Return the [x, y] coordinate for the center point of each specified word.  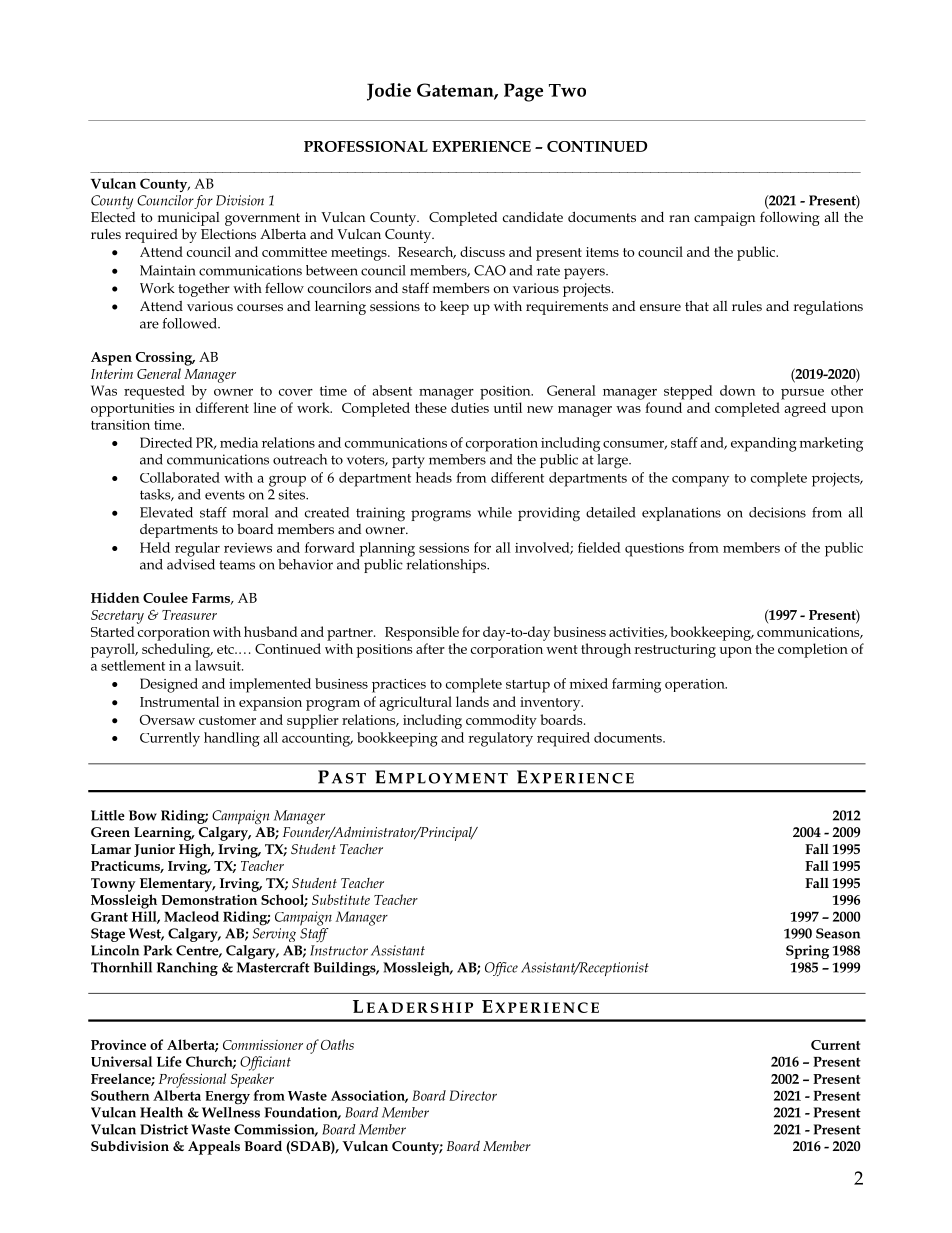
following [790, 218]
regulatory [500, 739]
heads [434, 477]
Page [523, 92]
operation [696, 685]
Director [473, 1095]
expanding [764, 444]
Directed [166, 442]
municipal [189, 219]
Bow [143, 815]
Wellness [231, 1112]
